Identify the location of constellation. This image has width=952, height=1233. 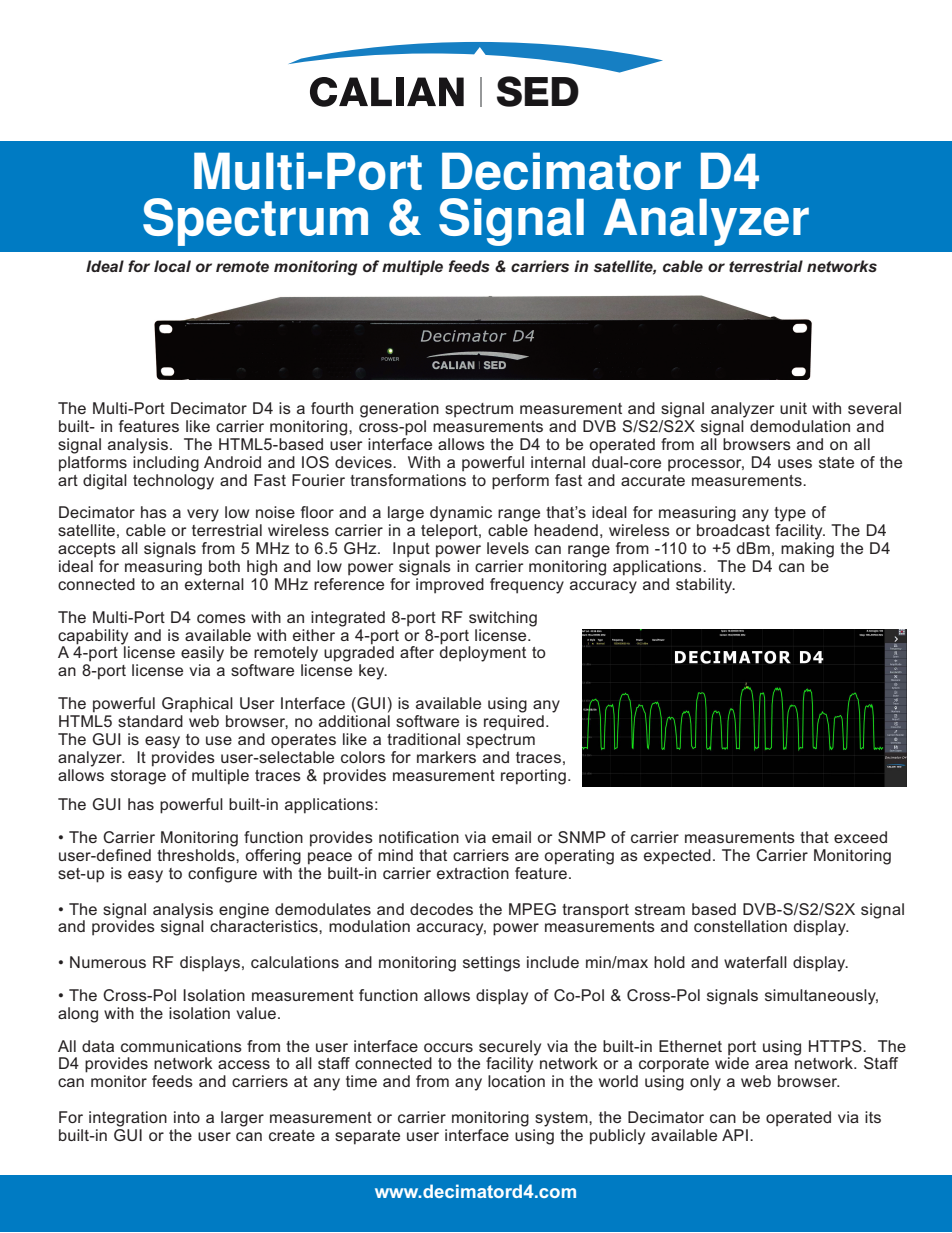
(740, 926).
